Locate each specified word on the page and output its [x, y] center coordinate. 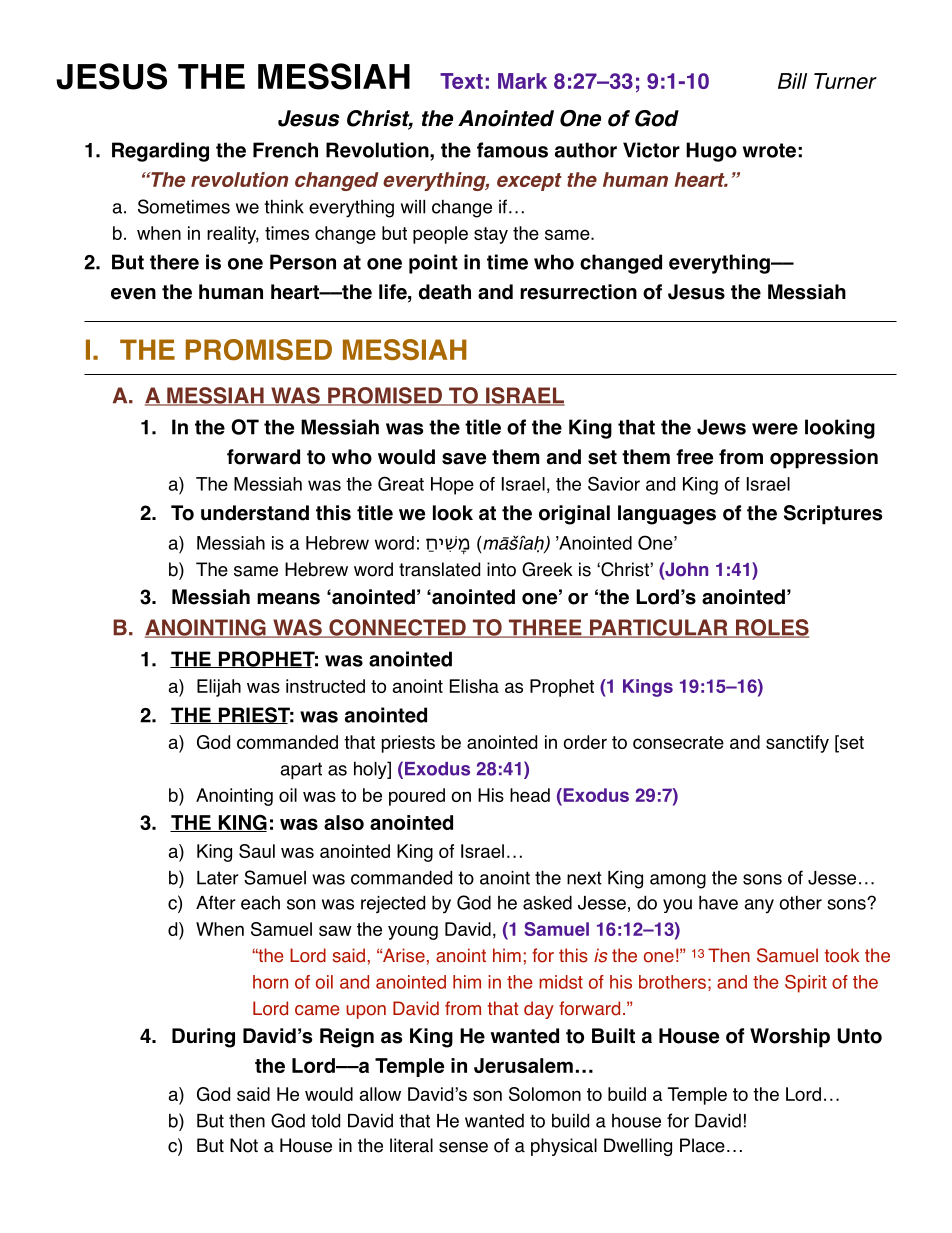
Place [702, 1145]
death [445, 292]
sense [463, 1147]
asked [547, 902]
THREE [545, 628]
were [775, 429]
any [759, 906]
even [133, 294]
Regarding [160, 152]
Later [218, 878]
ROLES [771, 628]
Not [244, 1145]
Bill [792, 81]
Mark [522, 81]
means [288, 599]
